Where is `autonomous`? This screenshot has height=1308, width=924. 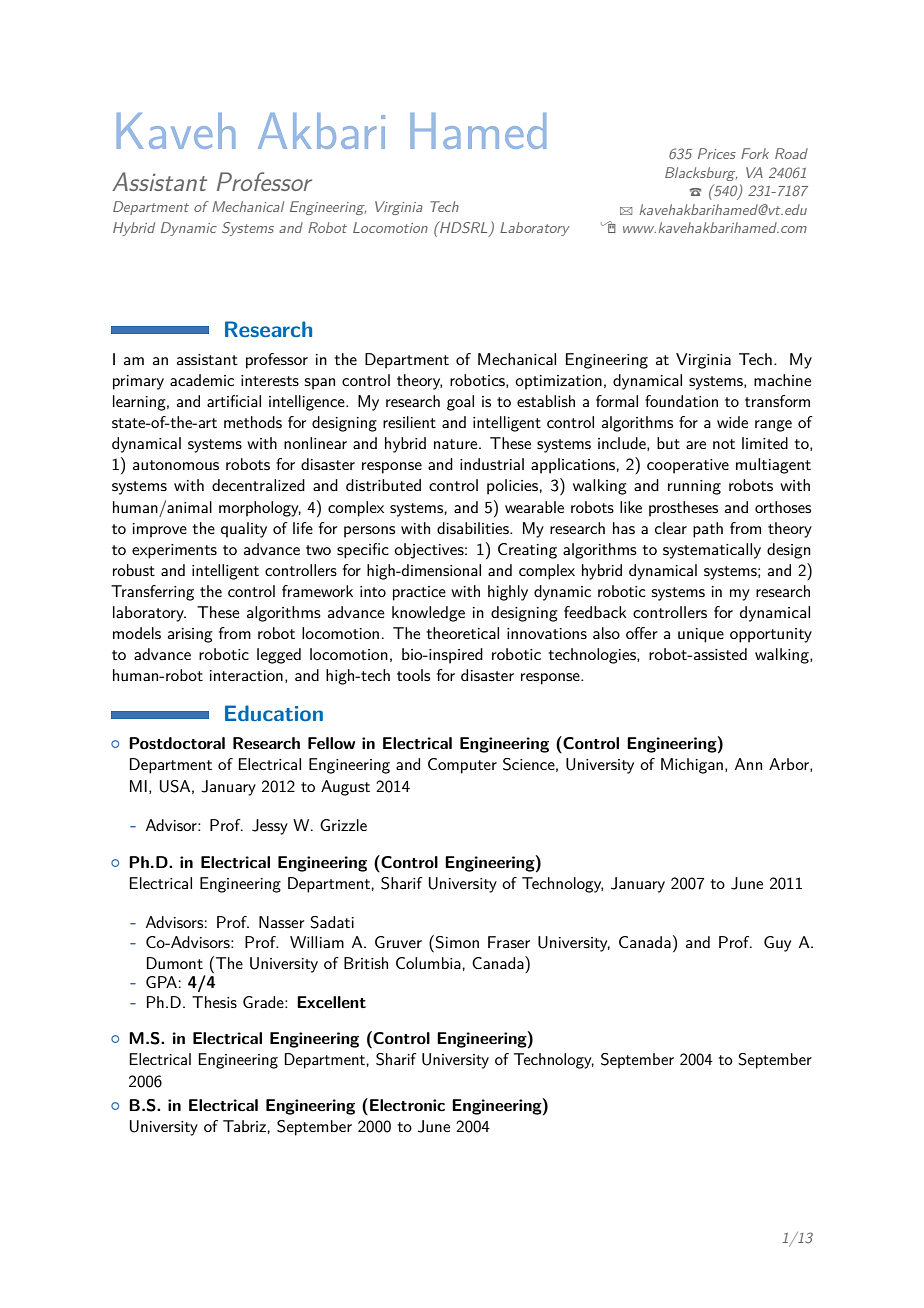
autonomous is located at coordinates (176, 465).
